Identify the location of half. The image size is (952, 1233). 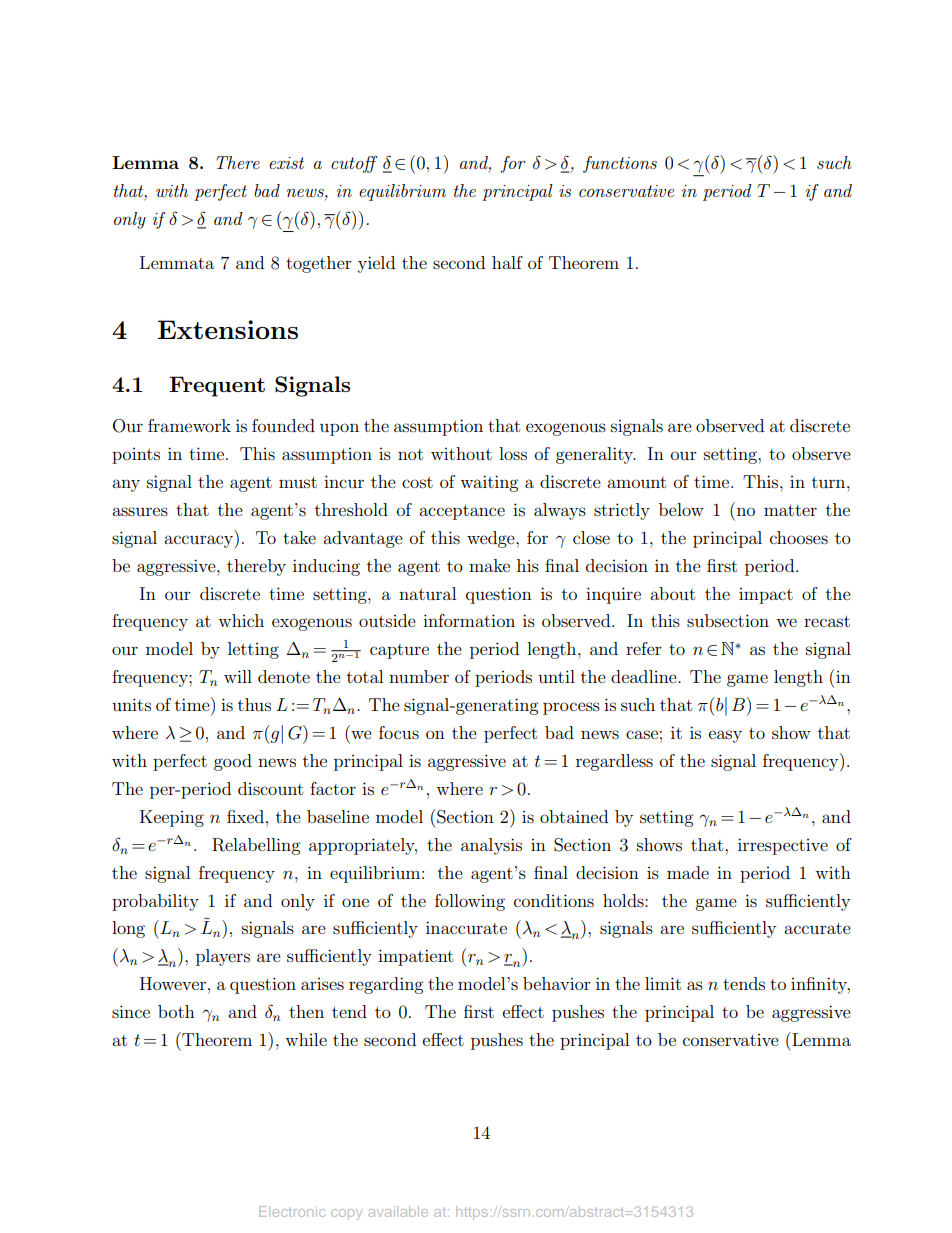
(507, 262).
